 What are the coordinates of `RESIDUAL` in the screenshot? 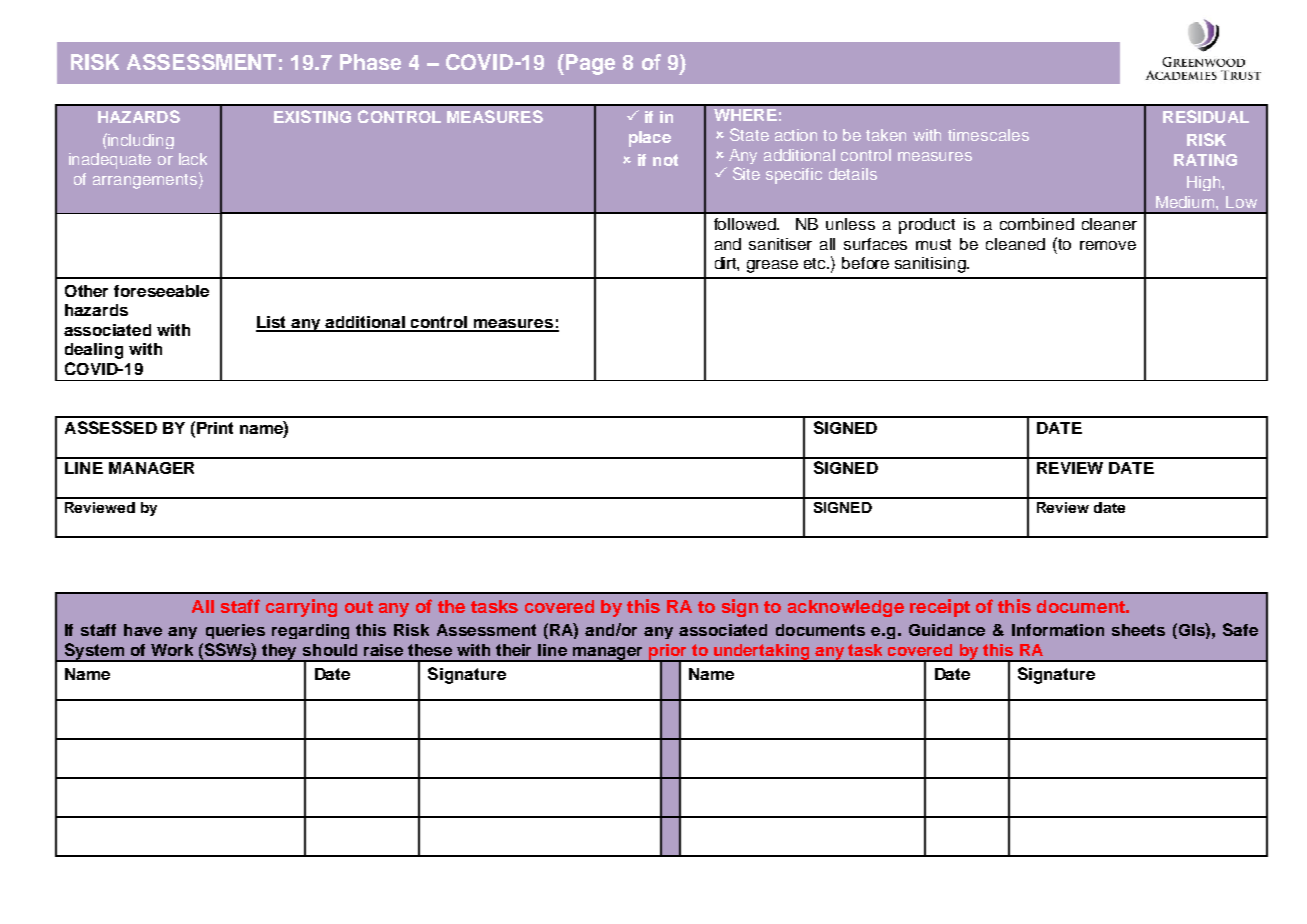 It's located at (1206, 116).
